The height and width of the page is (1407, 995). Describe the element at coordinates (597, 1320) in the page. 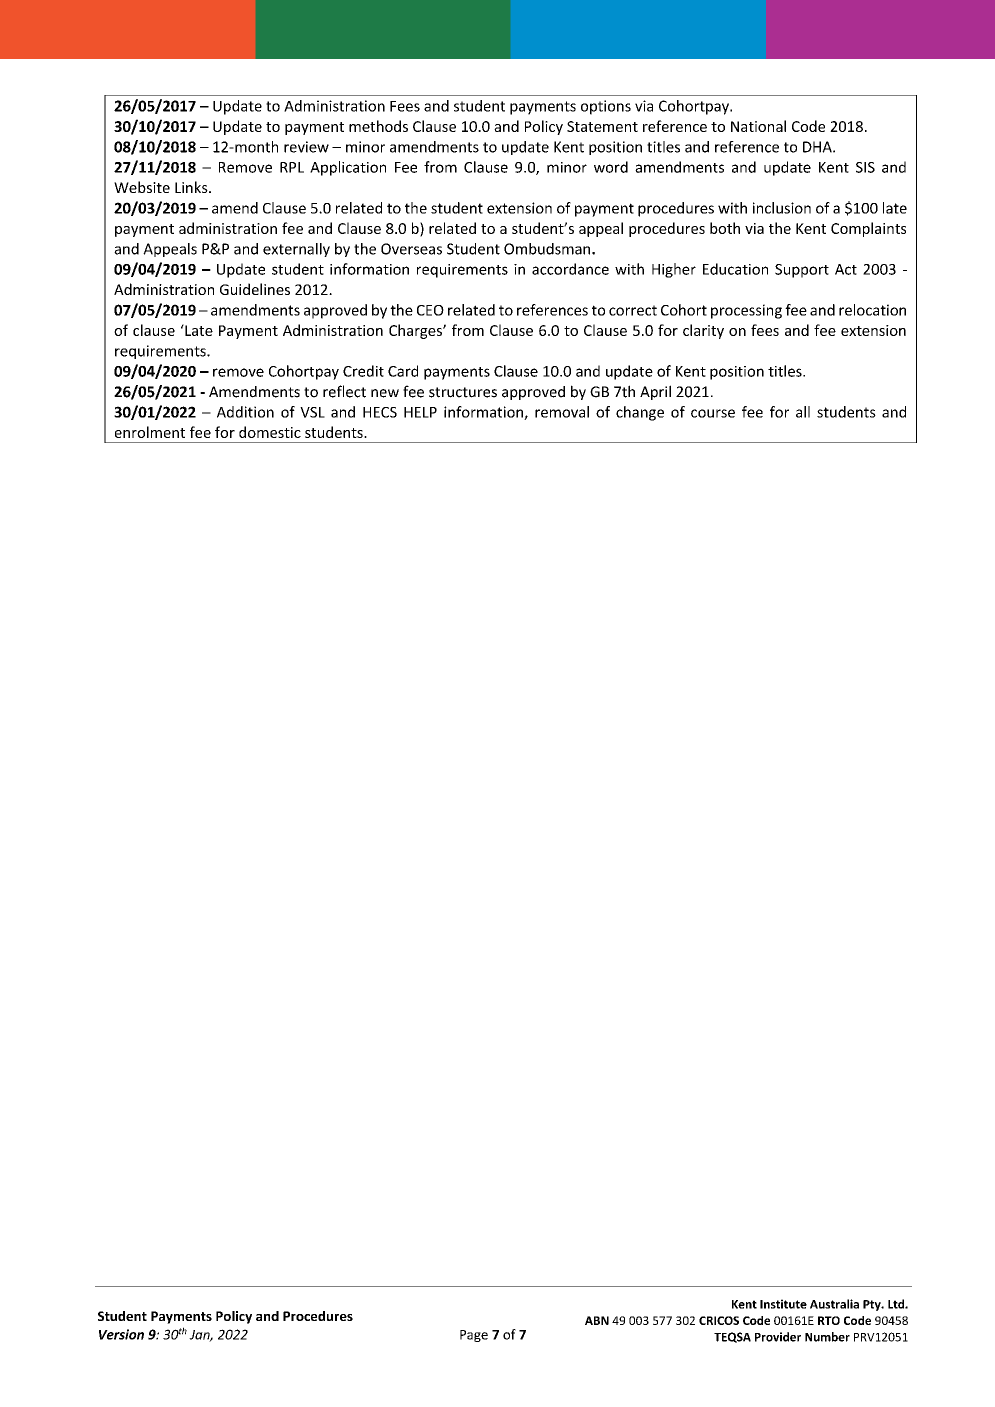

I see `ABN` at that location.
